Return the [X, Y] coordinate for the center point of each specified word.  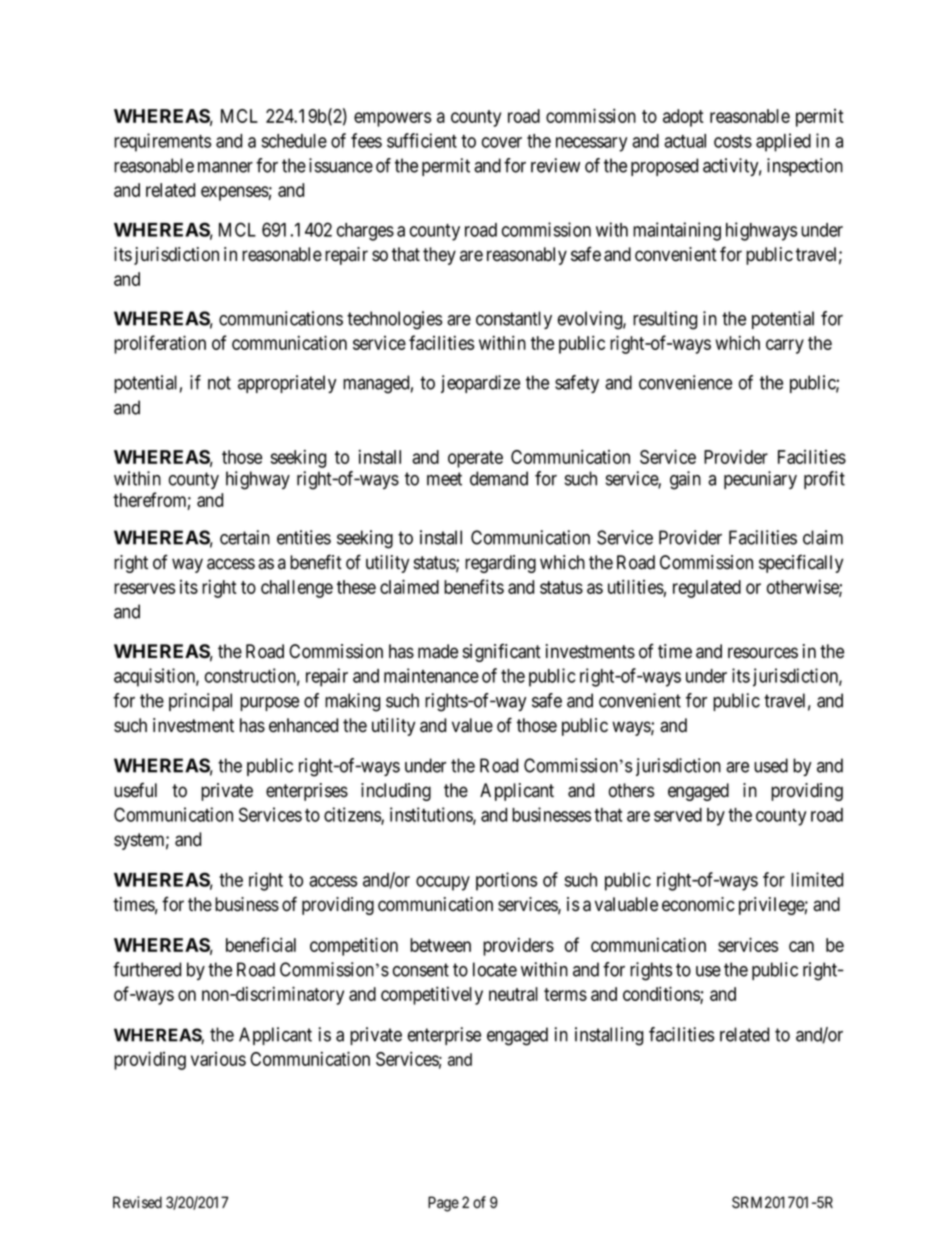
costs [733, 141]
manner [225, 167]
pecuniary [760, 480]
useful [135, 790]
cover [502, 142]
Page [443, 1204]
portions [506, 881]
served [678, 815]
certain [245, 537]
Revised [137, 1202]
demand [499, 478]
